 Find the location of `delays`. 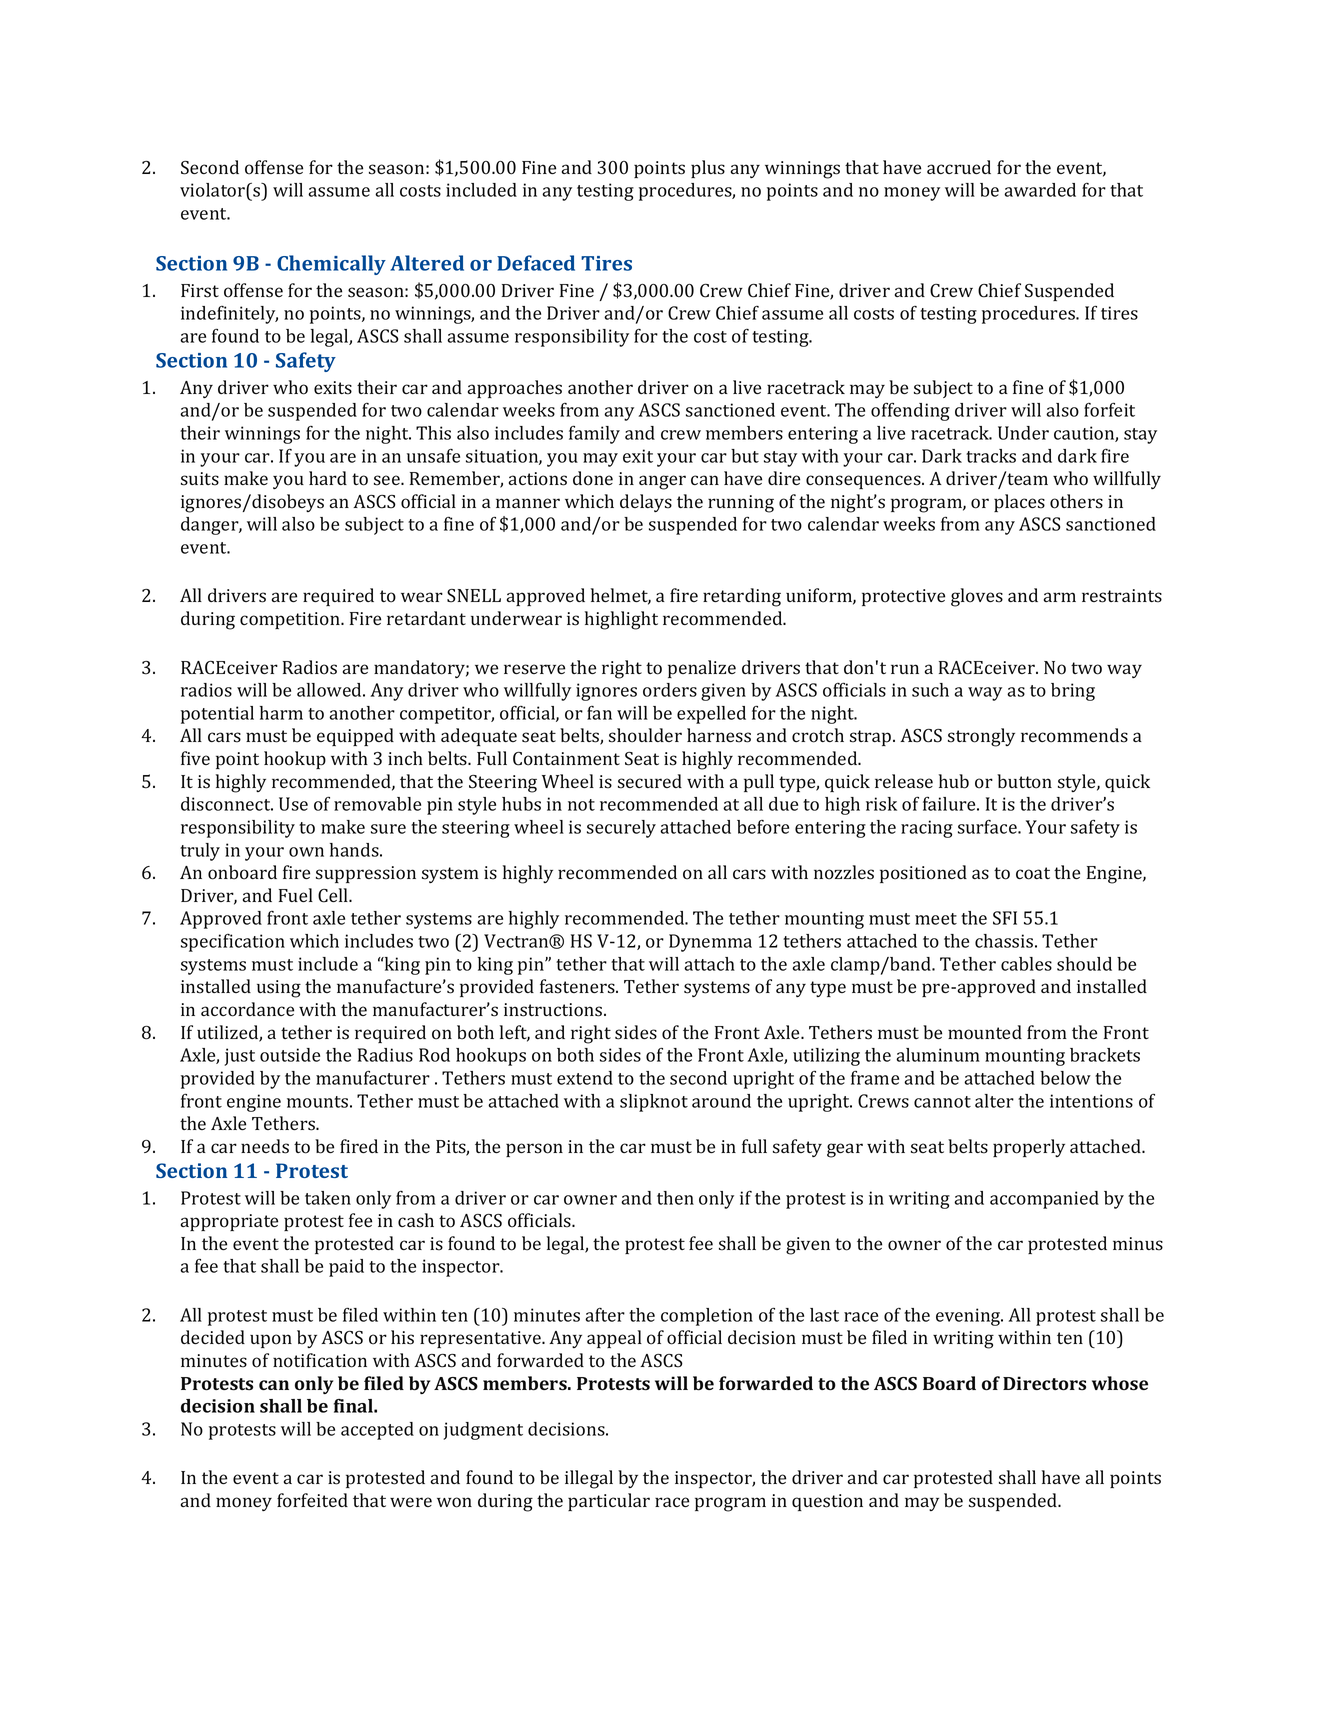

delays is located at coordinates (646, 503).
